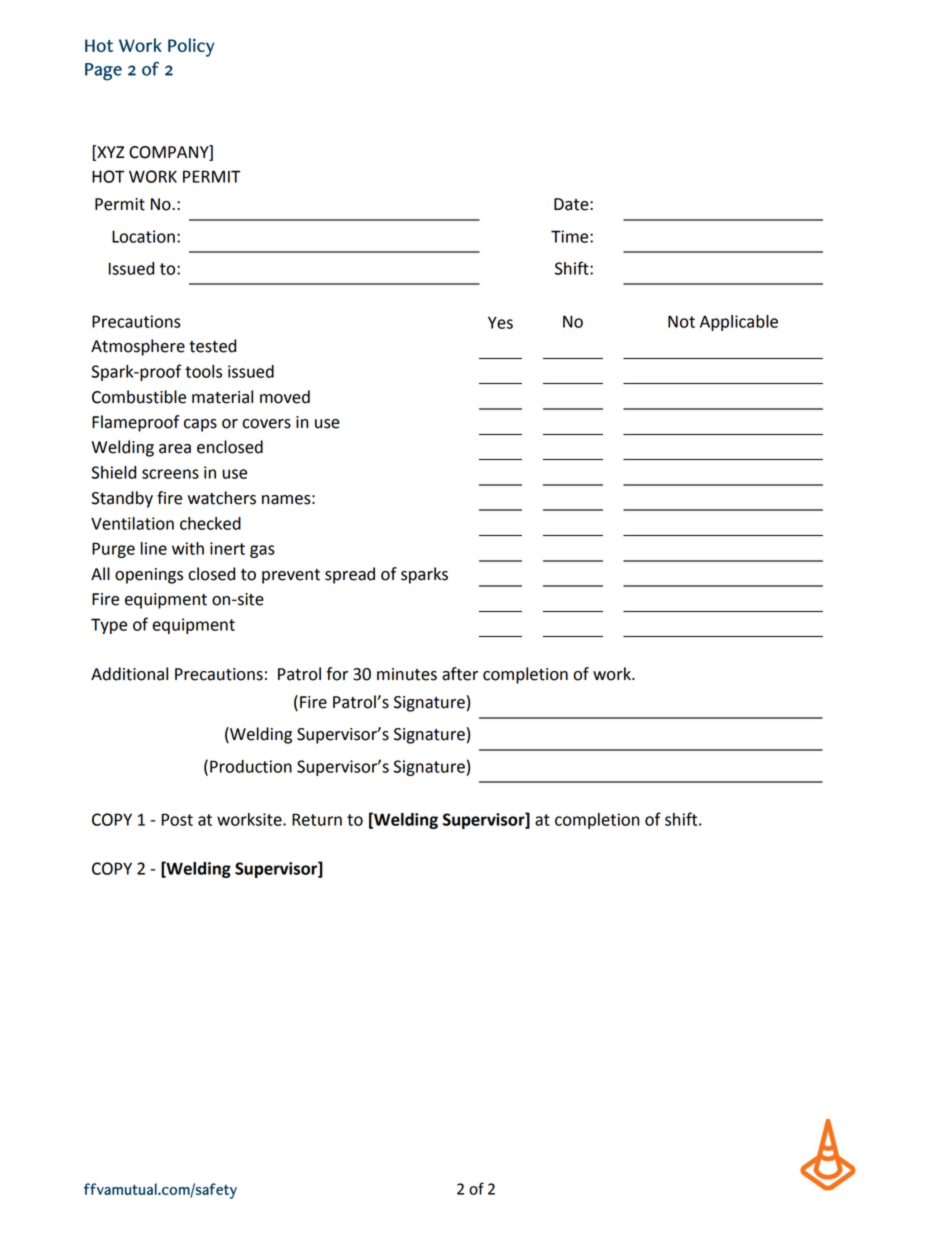  Describe the element at coordinates (188, 548) in the document. I see `with` at that location.
